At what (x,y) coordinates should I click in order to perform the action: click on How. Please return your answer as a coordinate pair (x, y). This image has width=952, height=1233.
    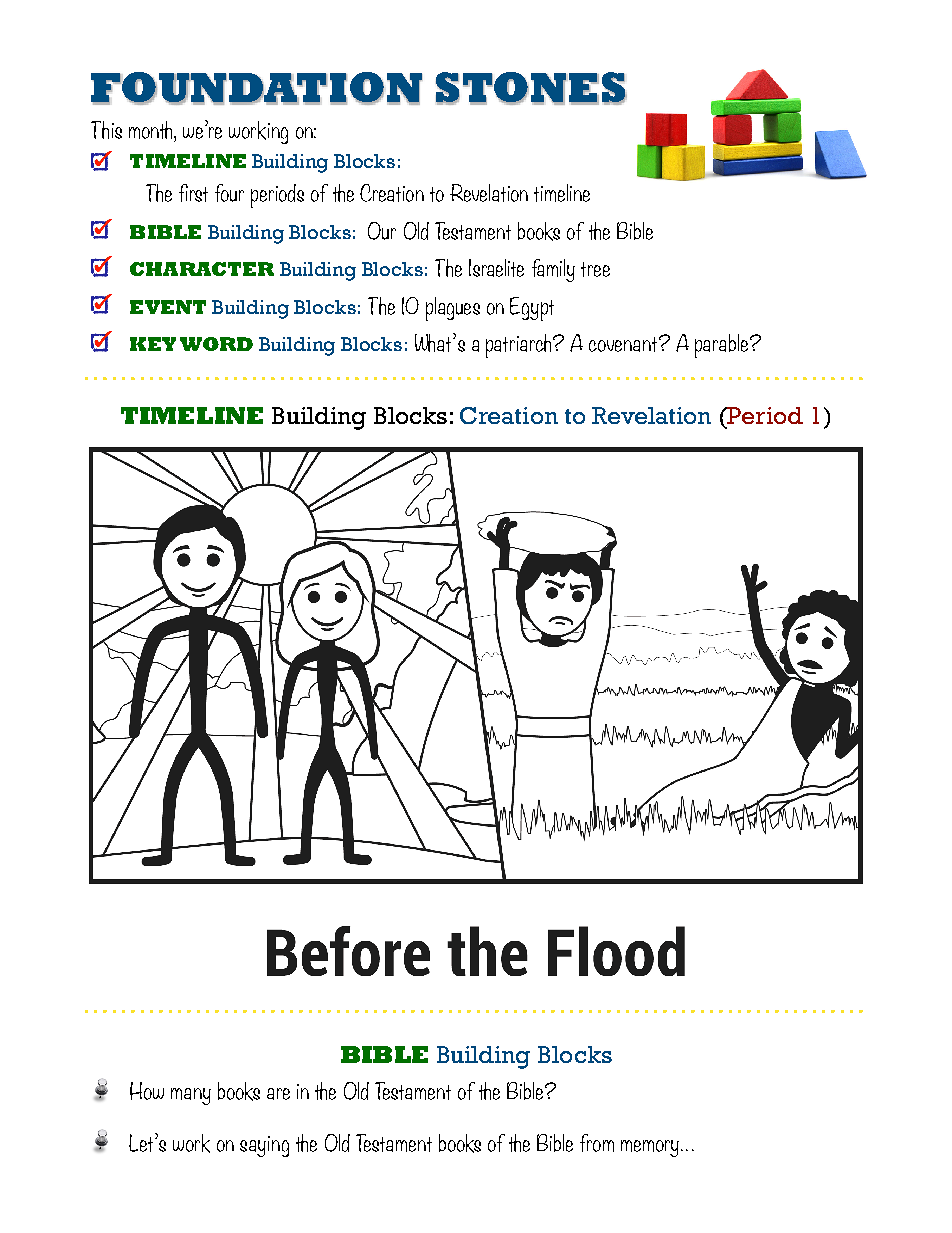
    Looking at the image, I should click on (147, 1091).
